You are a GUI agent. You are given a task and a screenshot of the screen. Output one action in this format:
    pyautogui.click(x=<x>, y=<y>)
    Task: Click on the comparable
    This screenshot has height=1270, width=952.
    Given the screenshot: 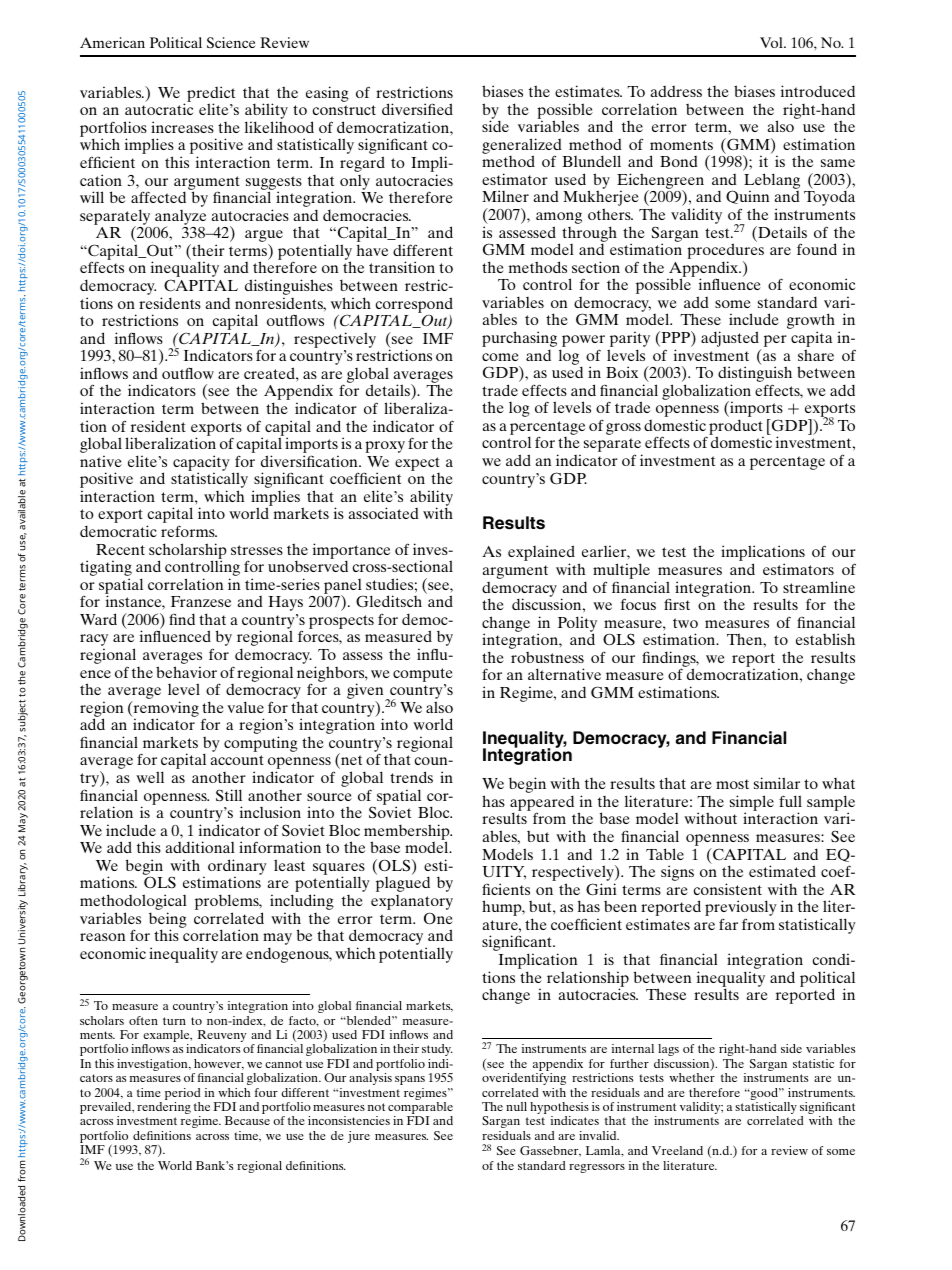 What is the action you would take?
    pyautogui.click(x=420, y=1109)
